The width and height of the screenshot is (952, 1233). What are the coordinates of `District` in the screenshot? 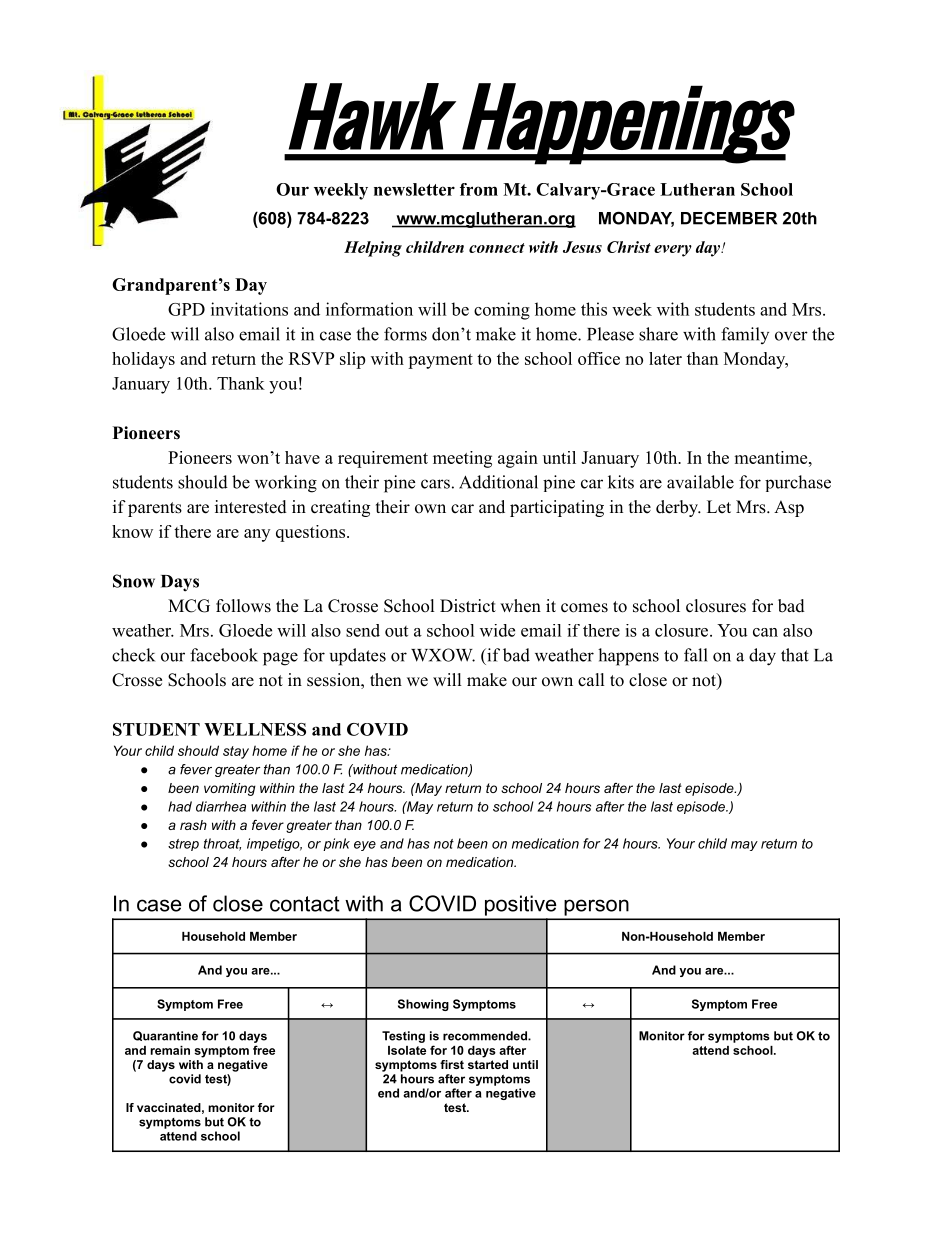 It's located at (468, 606).
